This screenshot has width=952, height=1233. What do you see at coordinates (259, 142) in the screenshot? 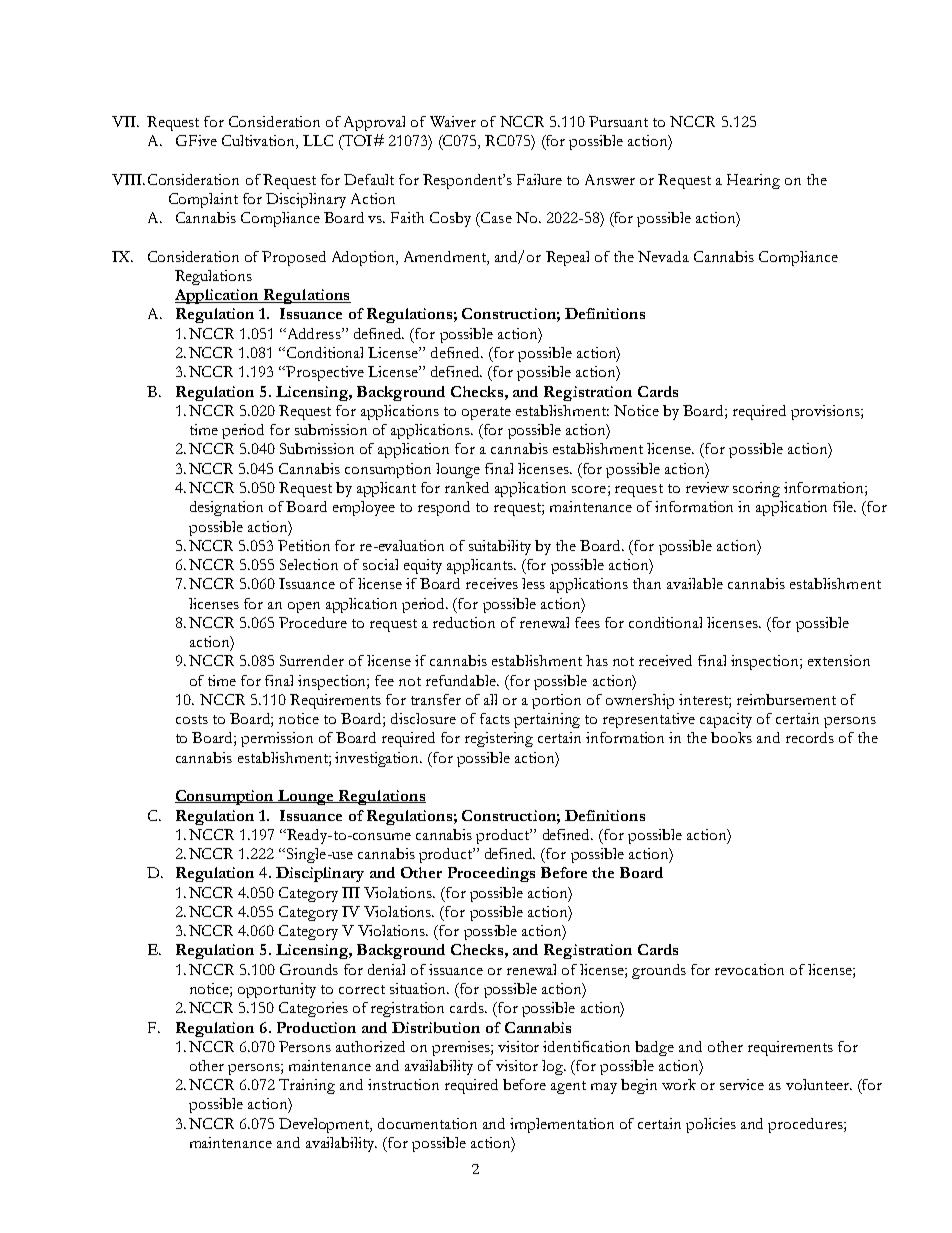
I see `Cultivation` at bounding box center [259, 142].
